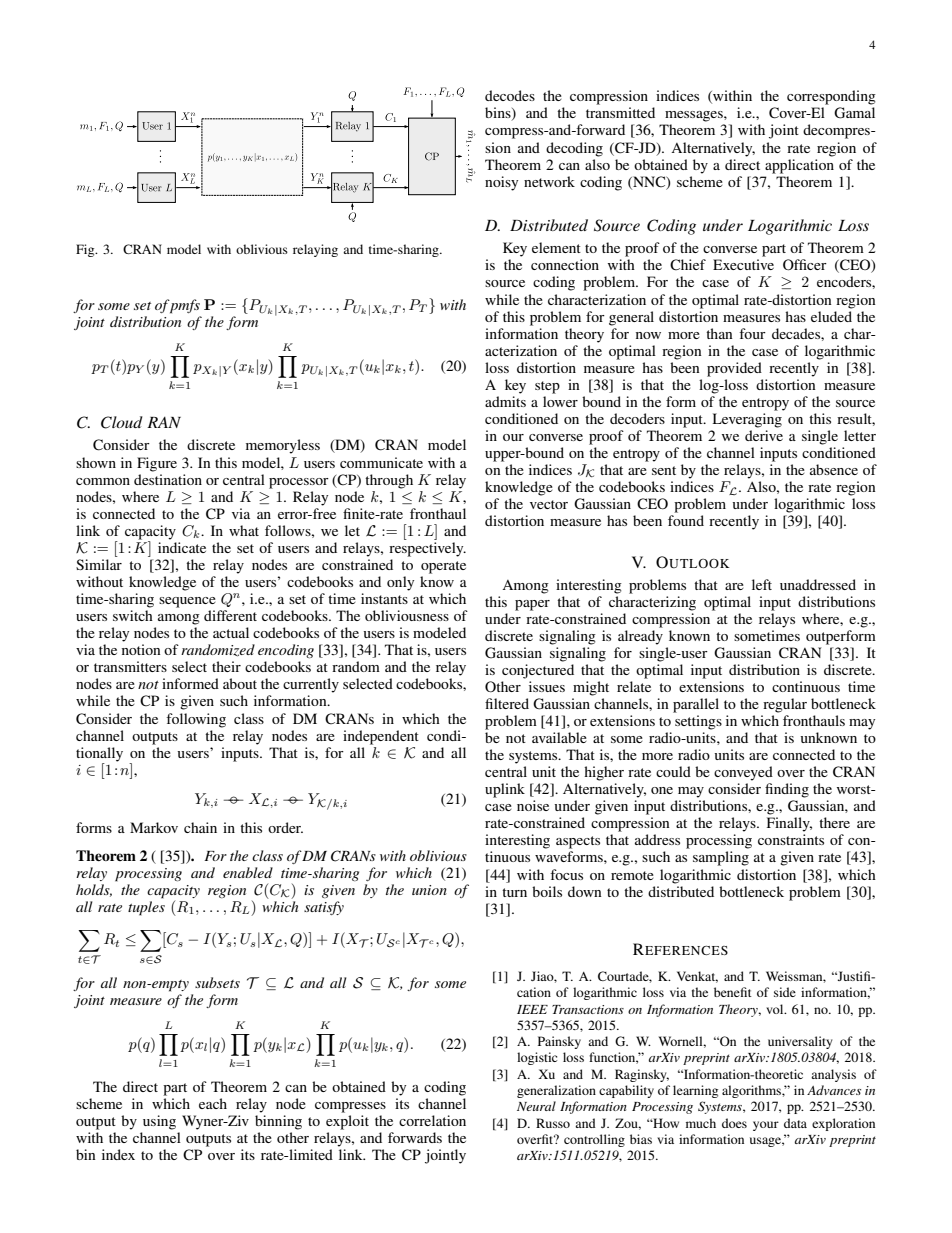  Describe the element at coordinates (187, 602) in the page. I see `sequence` at that location.
